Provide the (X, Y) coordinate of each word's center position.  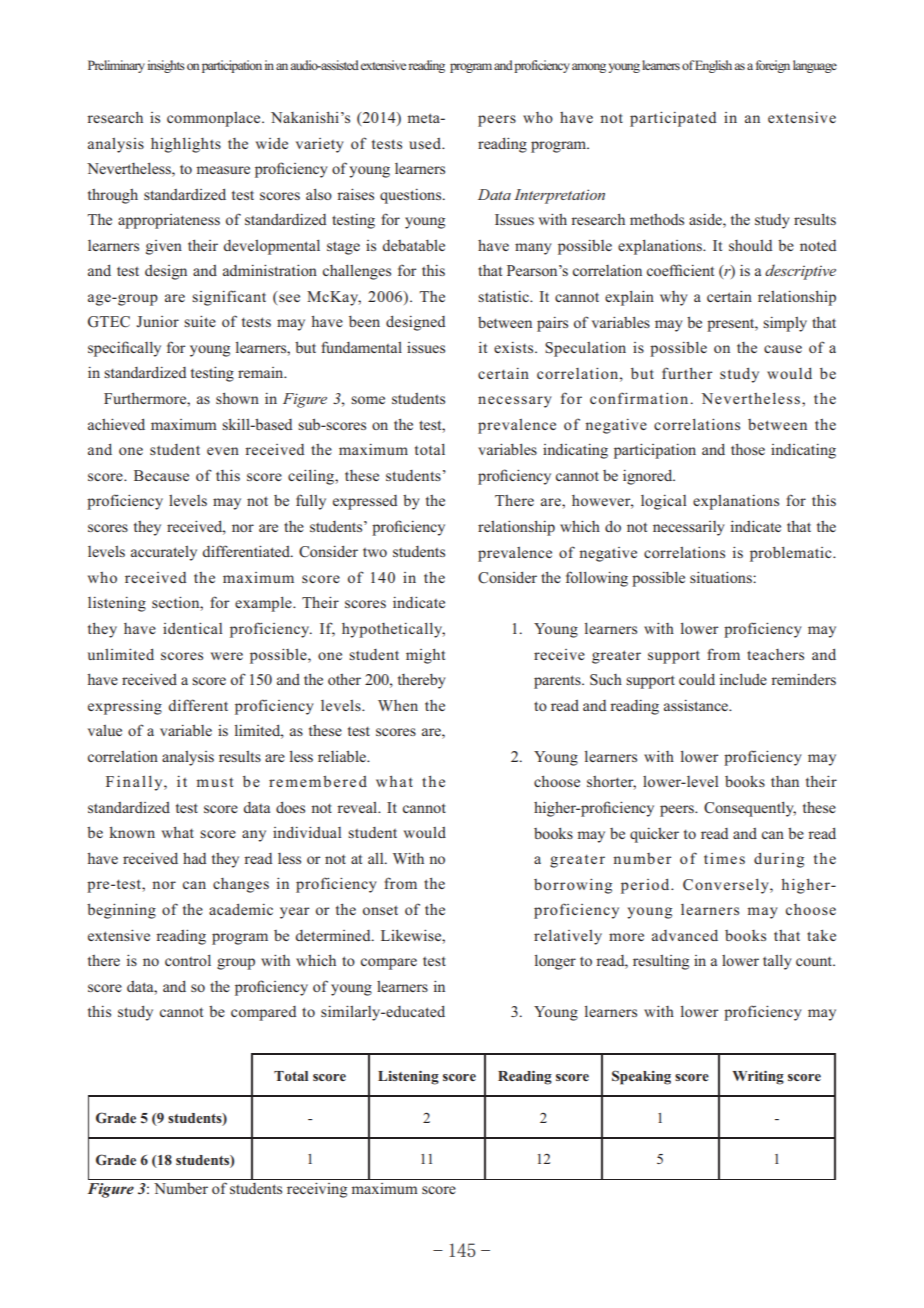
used (426, 143)
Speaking (641, 1077)
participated (673, 119)
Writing (758, 1078)
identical (192, 628)
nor (164, 885)
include (743, 679)
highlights (186, 145)
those (748, 449)
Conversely (727, 886)
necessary (515, 402)
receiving (317, 1190)
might (425, 656)
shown (237, 398)
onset (380, 910)
